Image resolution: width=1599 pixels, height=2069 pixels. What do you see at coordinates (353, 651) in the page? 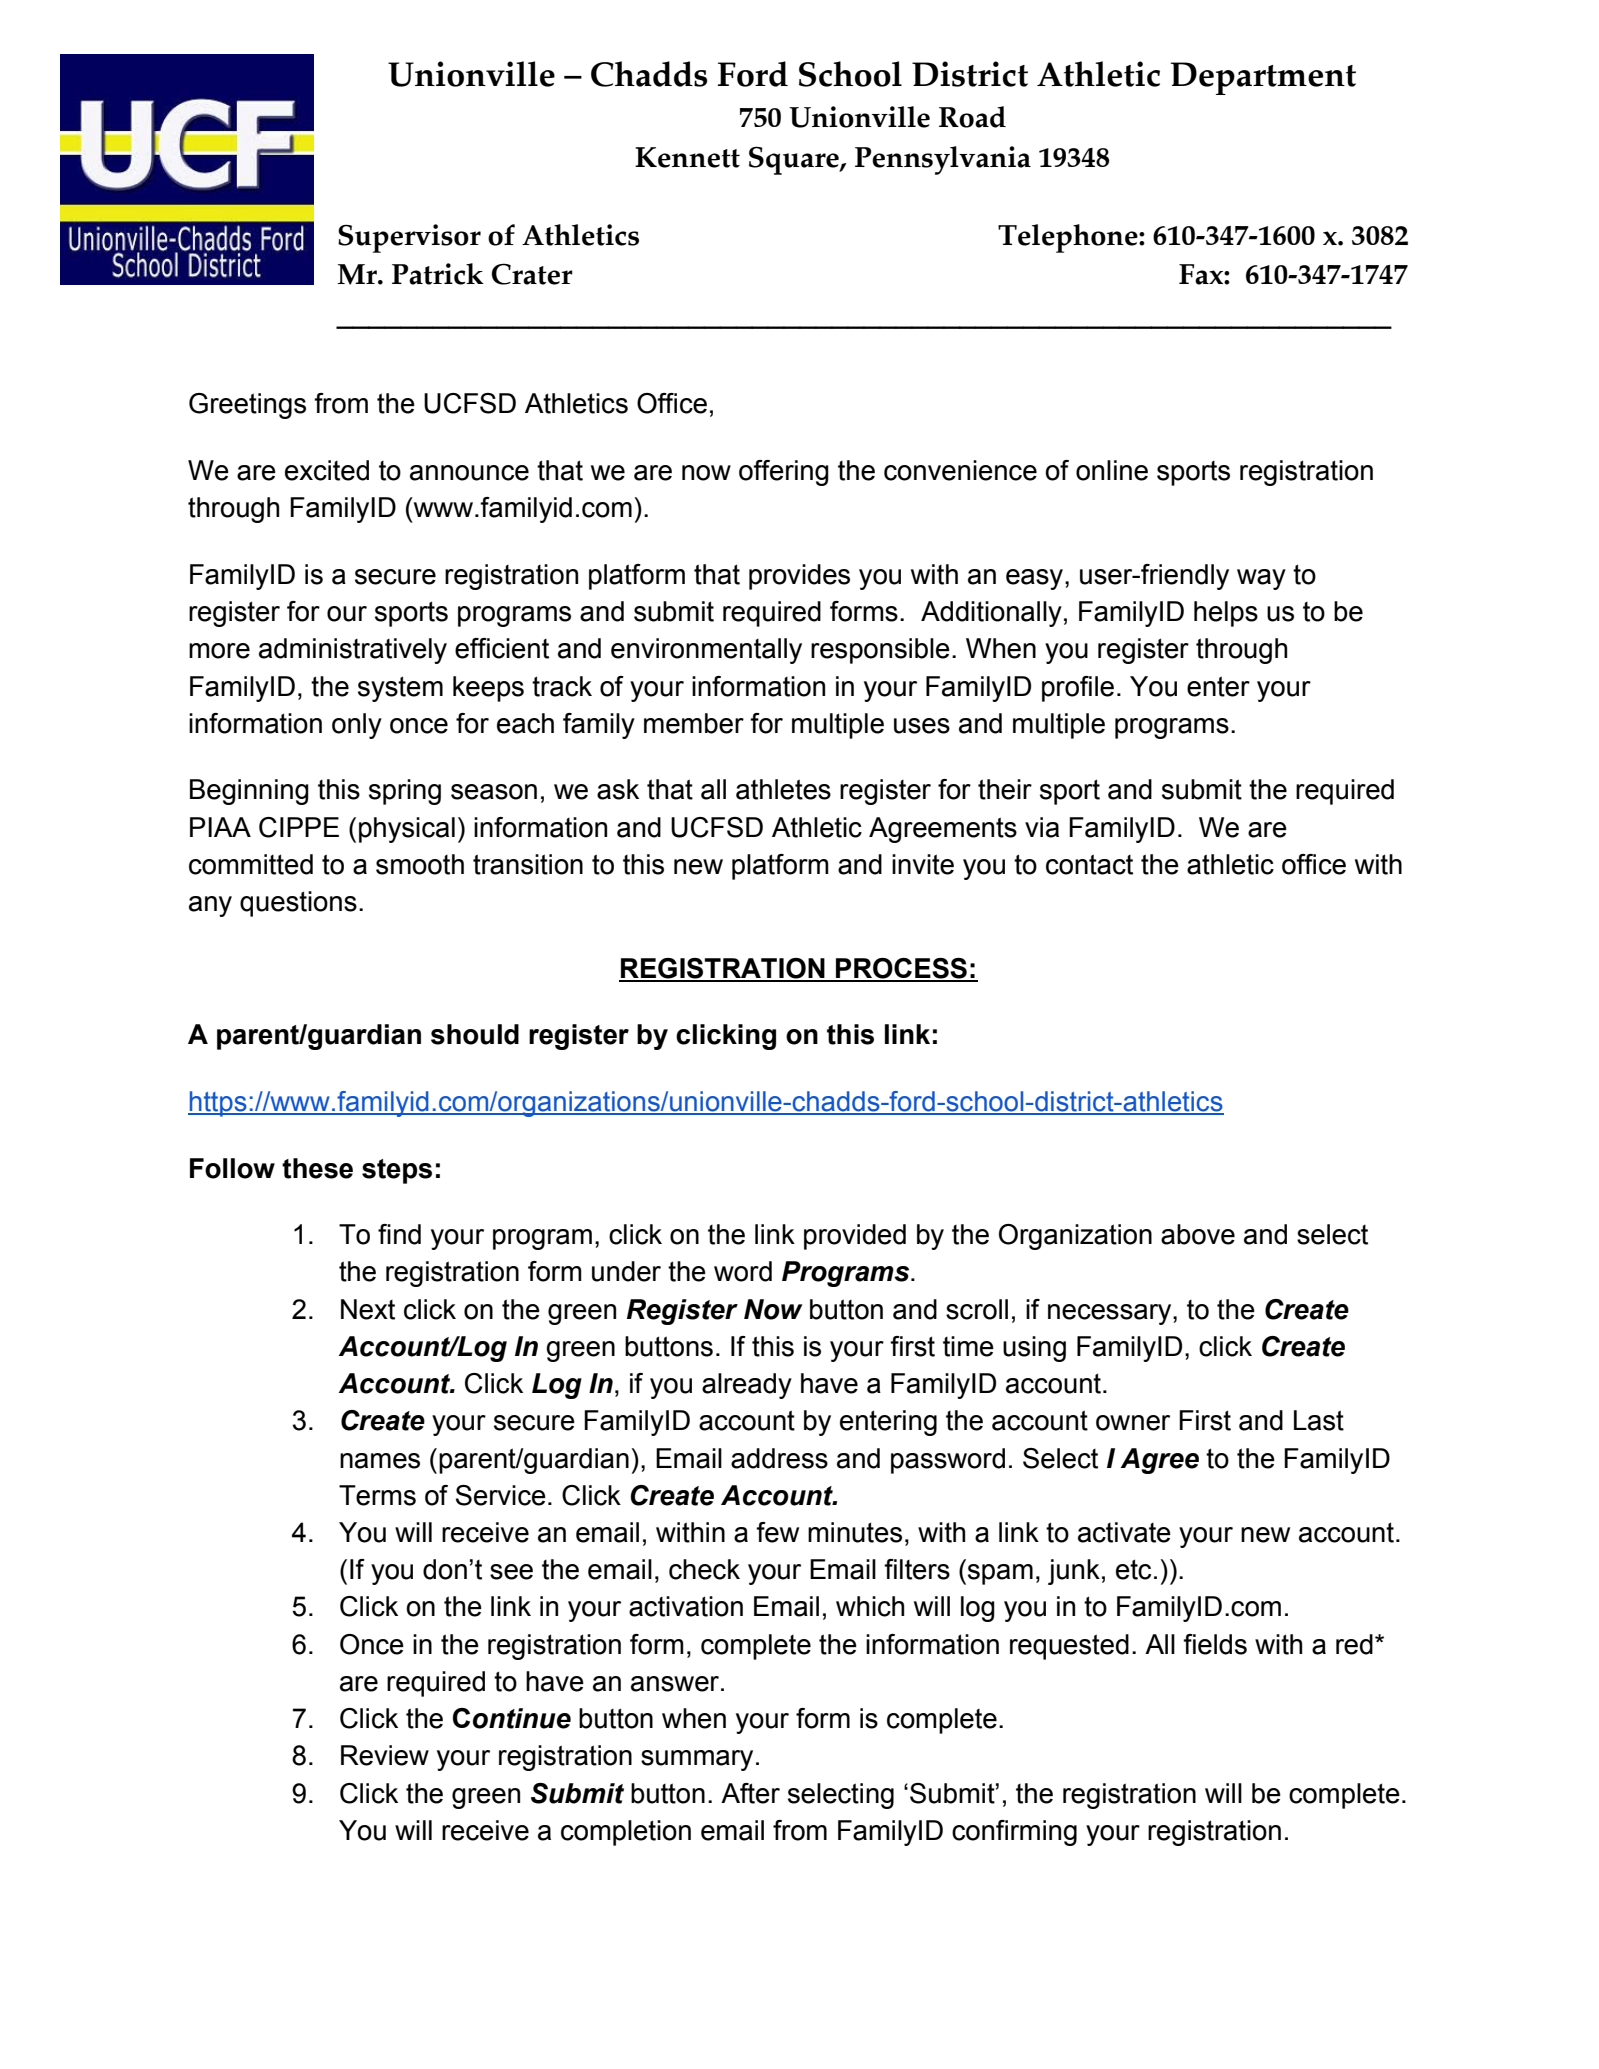
I see `administratively` at bounding box center [353, 651].
